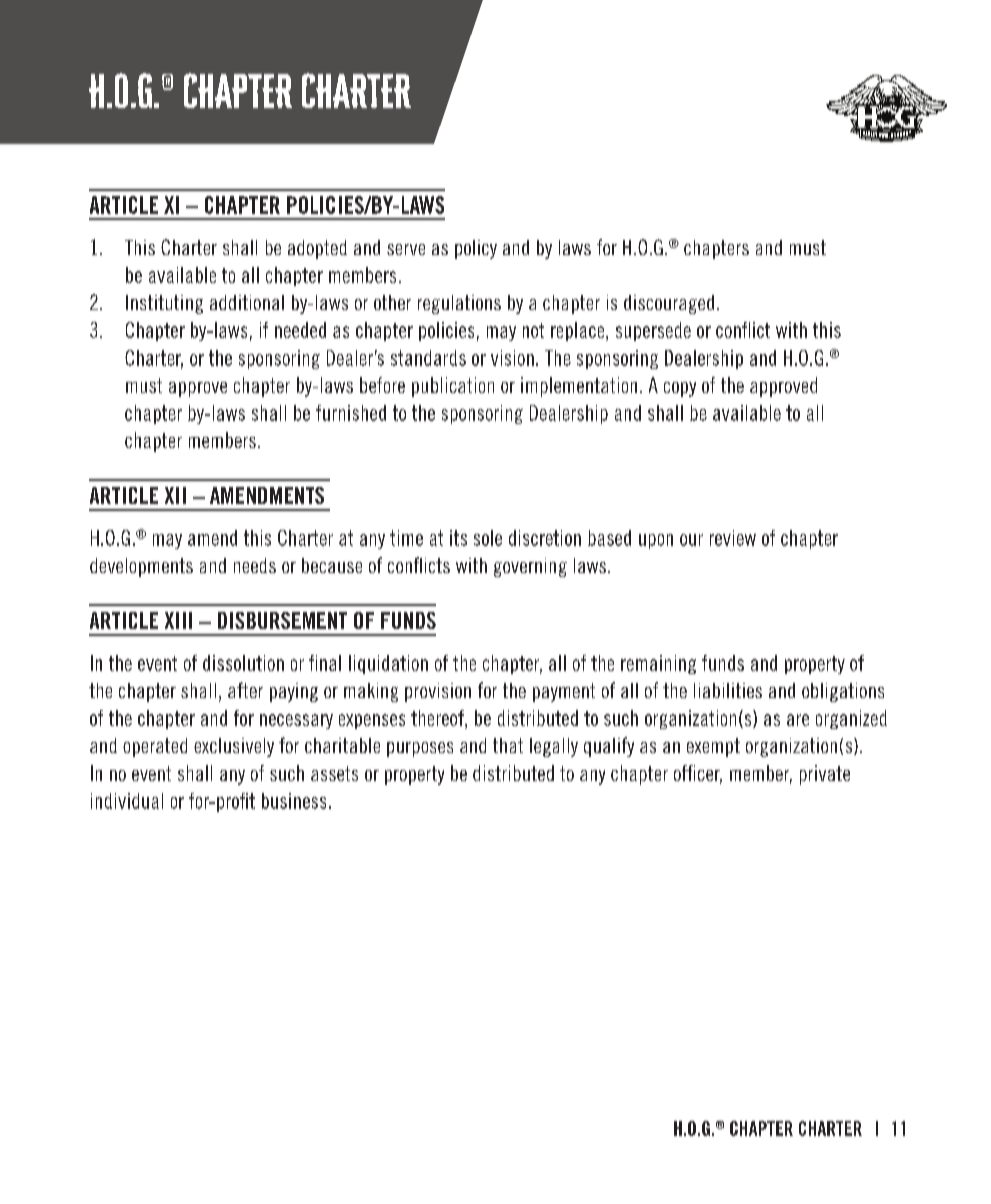 The image size is (991, 1204). Describe the element at coordinates (255, 565) in the page. I see `needs` at that location.
